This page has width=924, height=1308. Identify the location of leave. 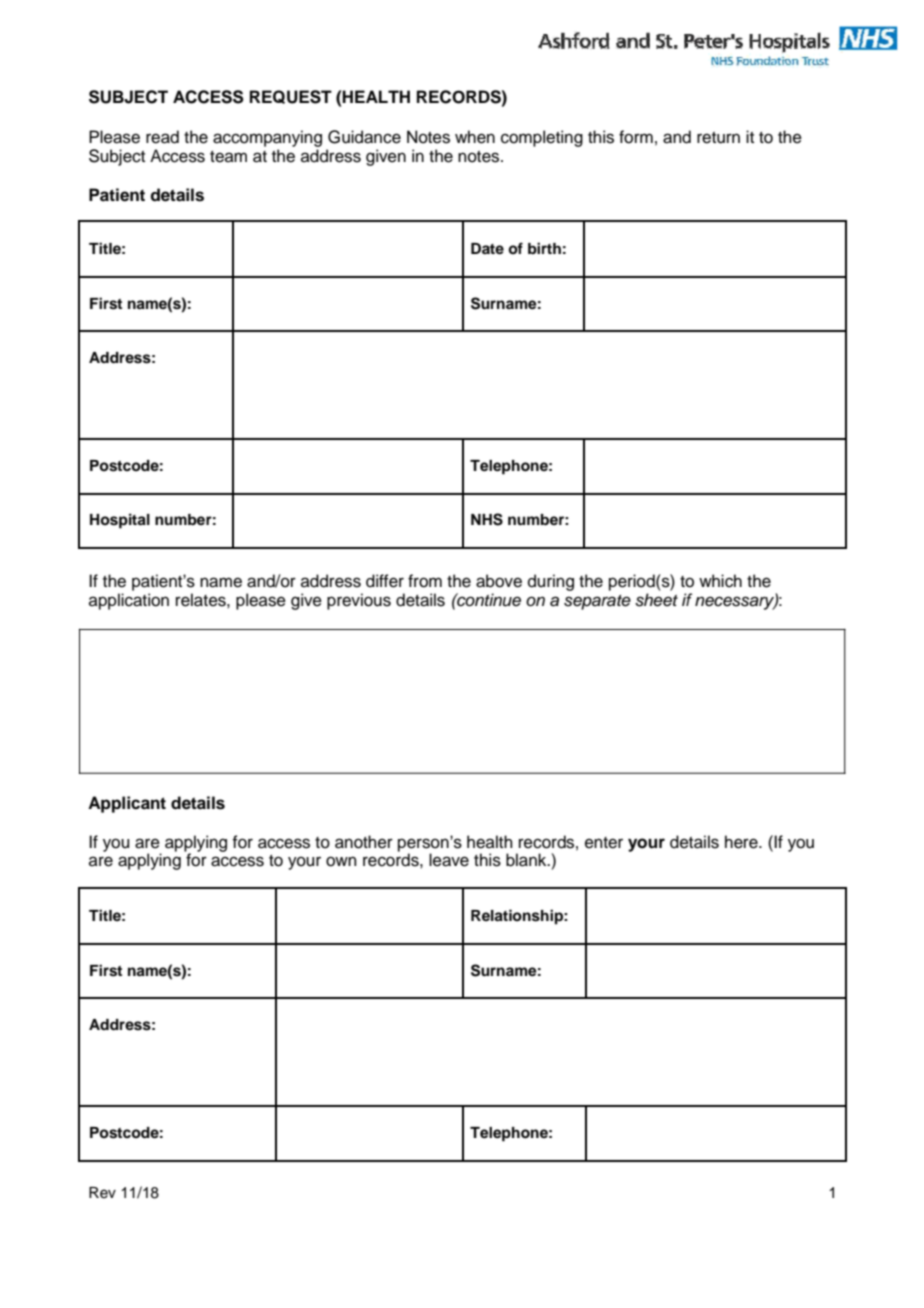
(449, 860).
